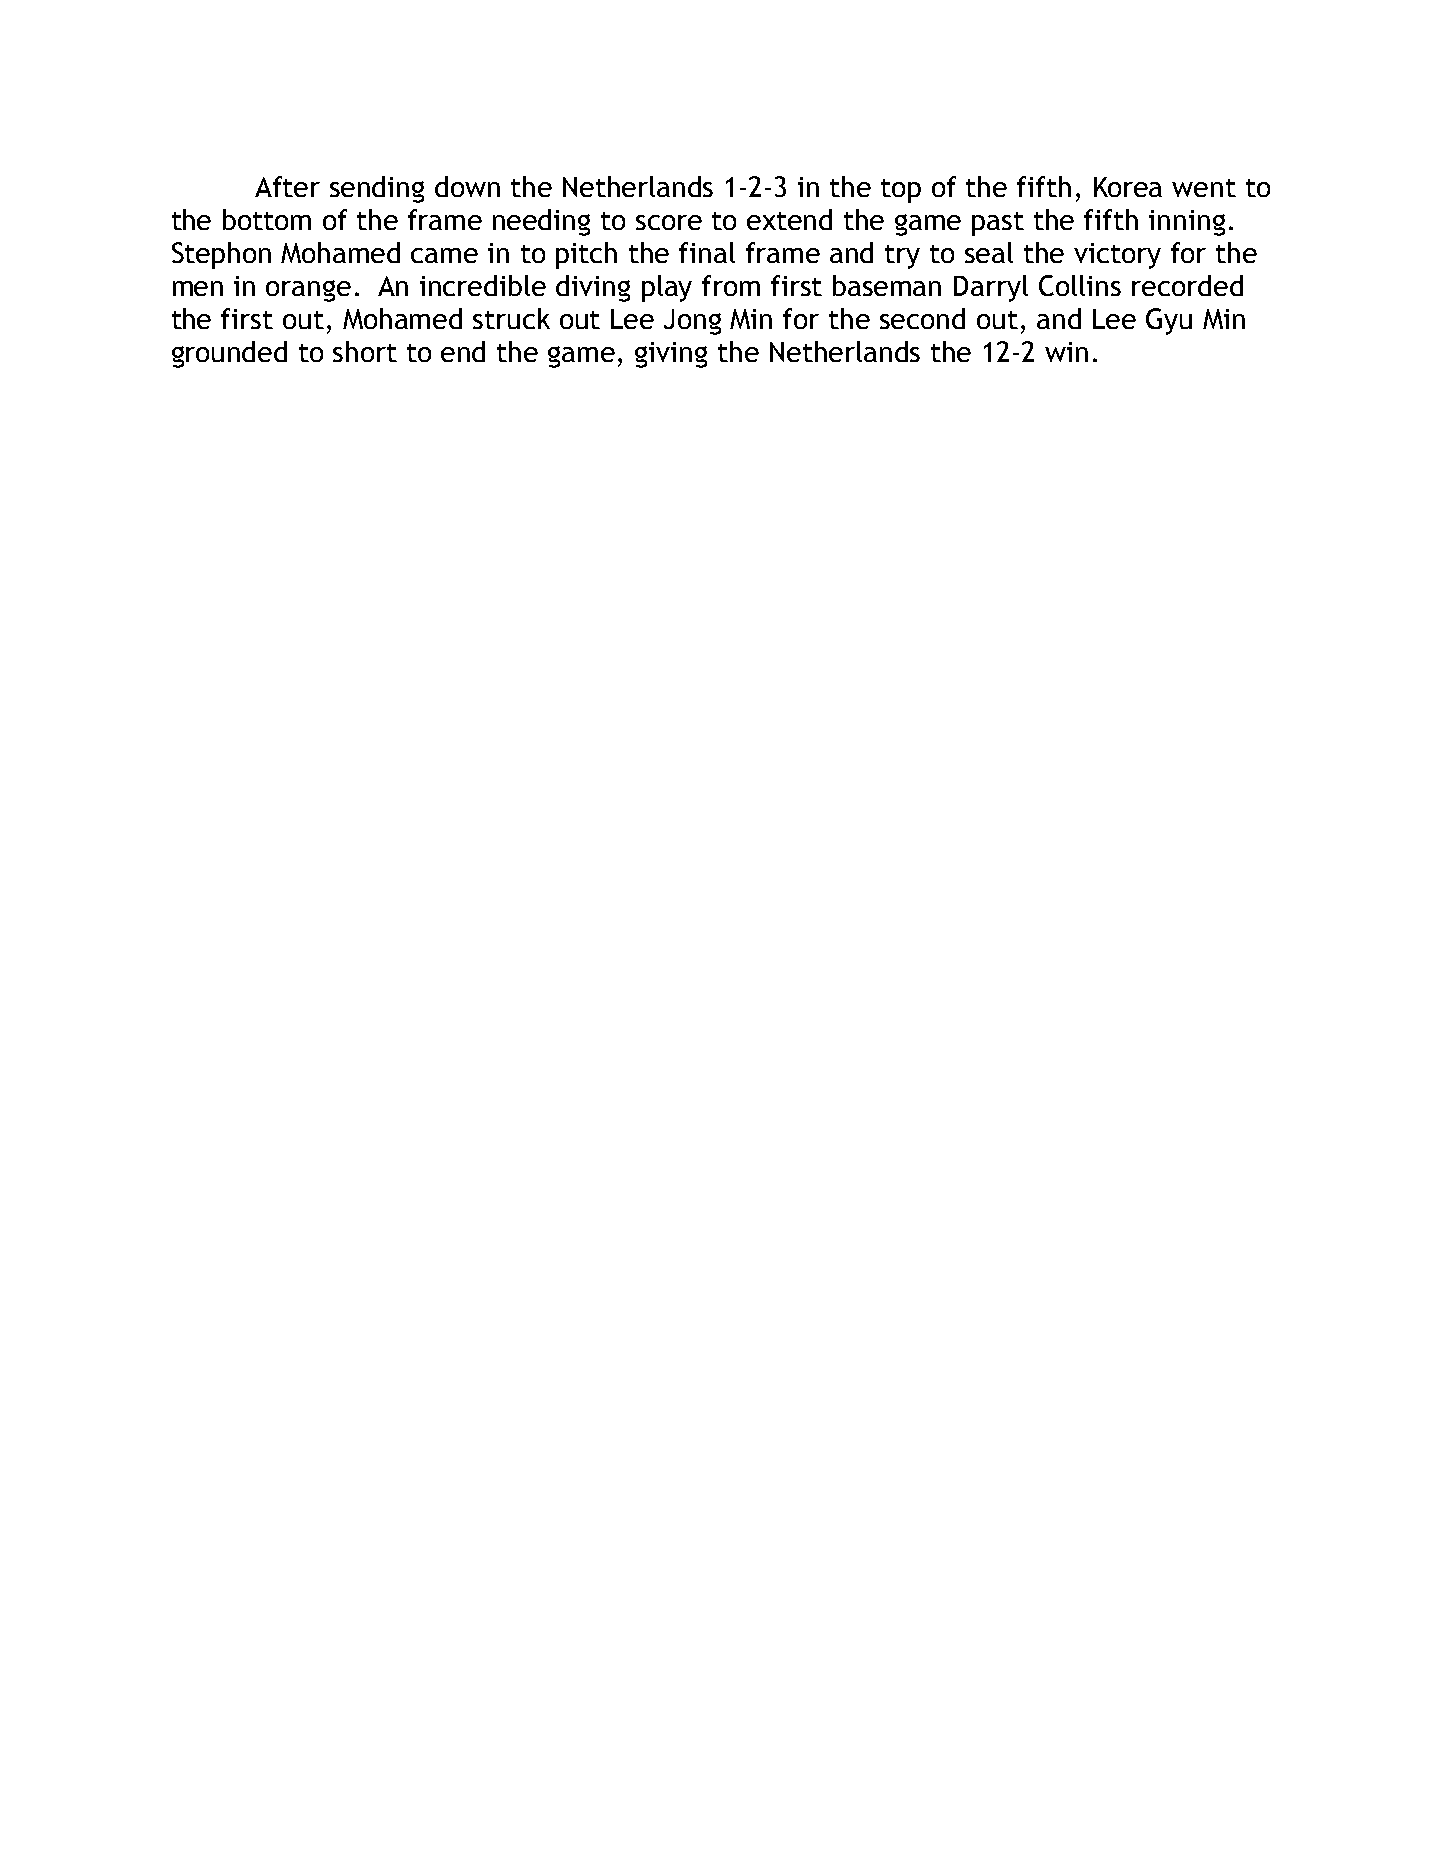  What do you see at coordinates (377, 189) in the document?
I see `sending` at bounding box center [377, 189].
